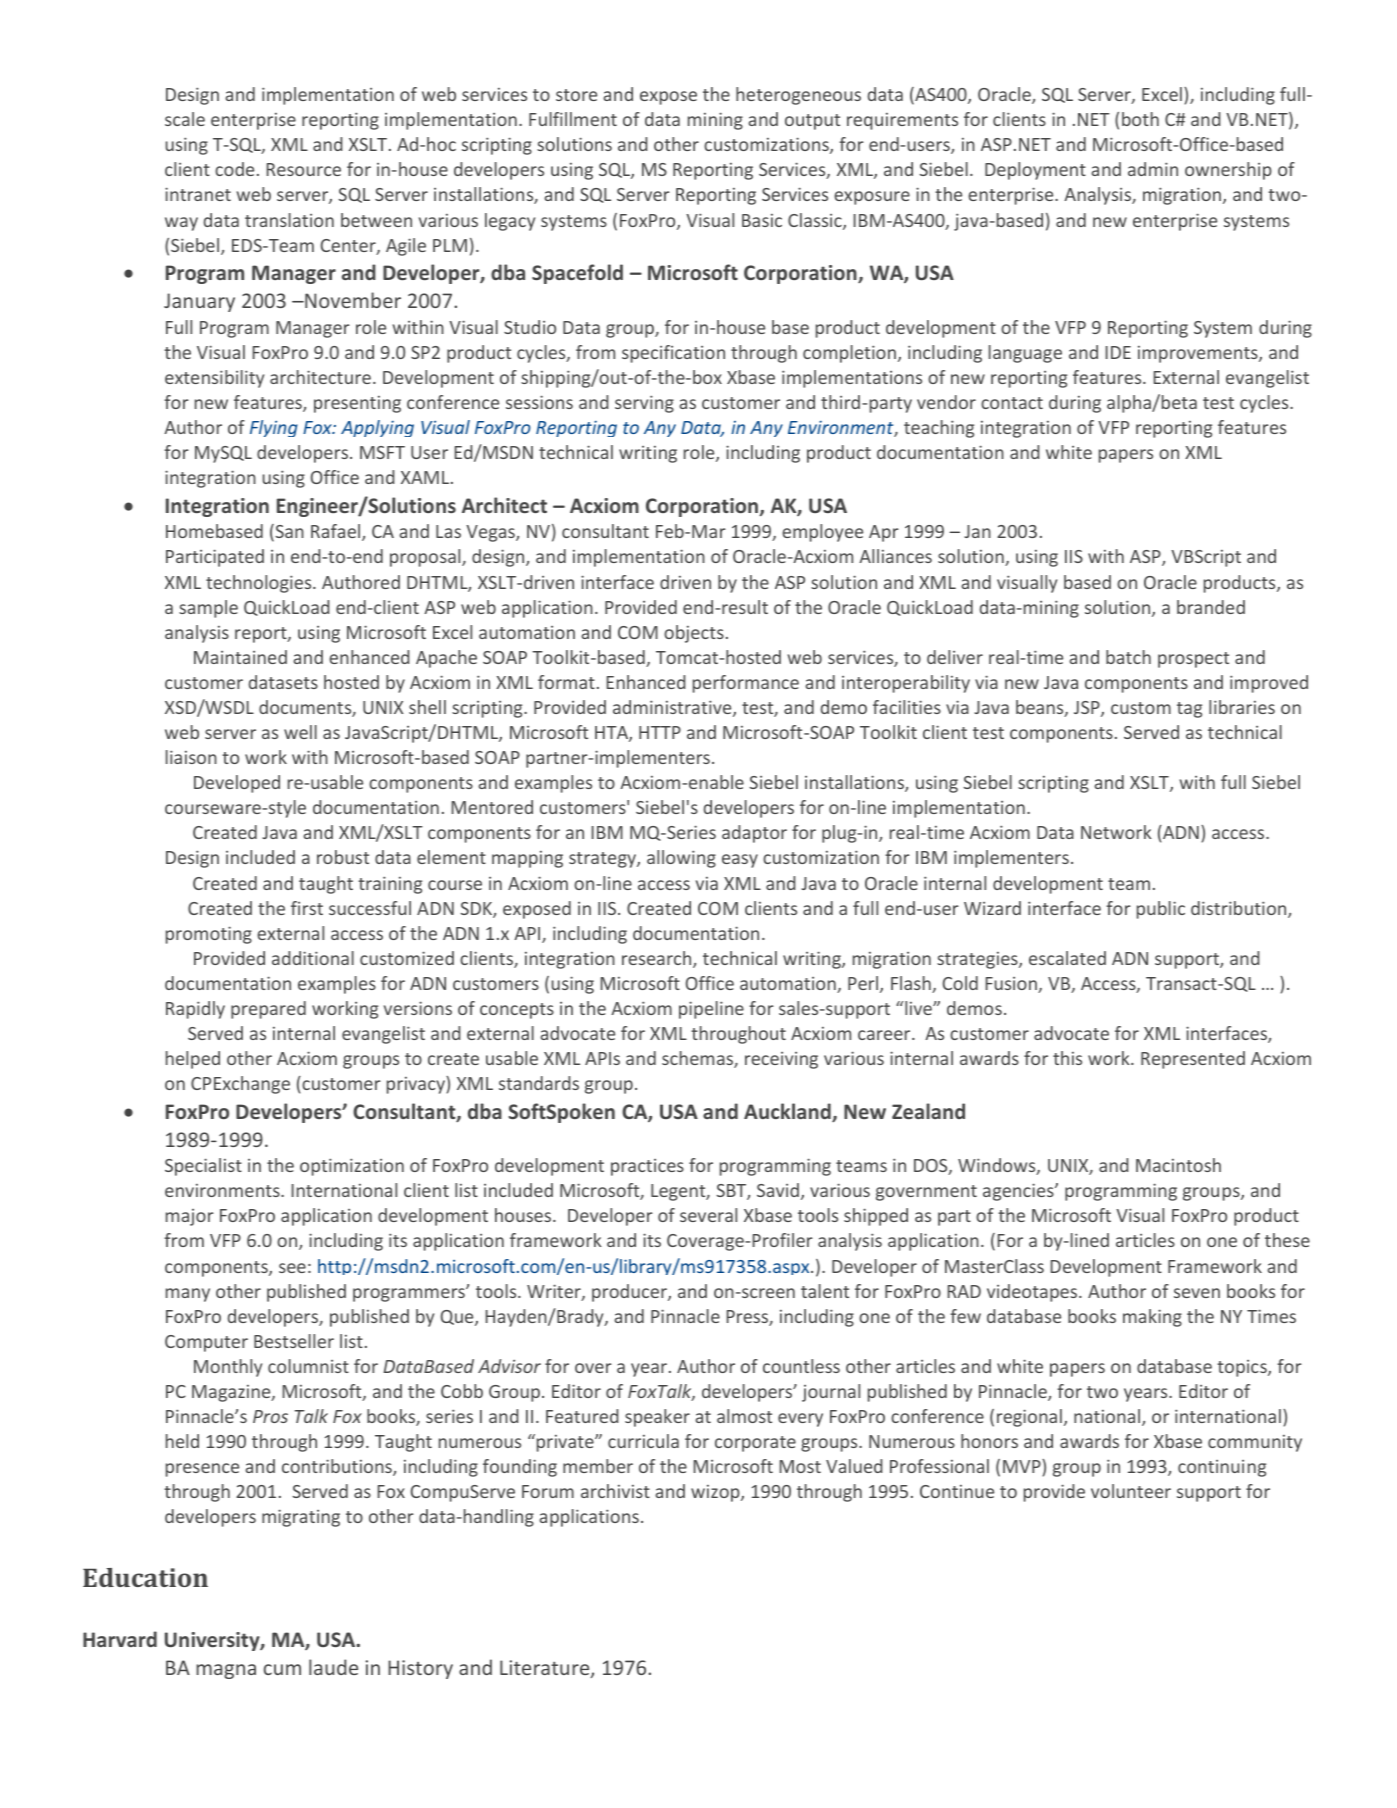 Image resolution: width=1397 pixels, height=1808 pixels. I want to click on producer, so click(630, 1293).
